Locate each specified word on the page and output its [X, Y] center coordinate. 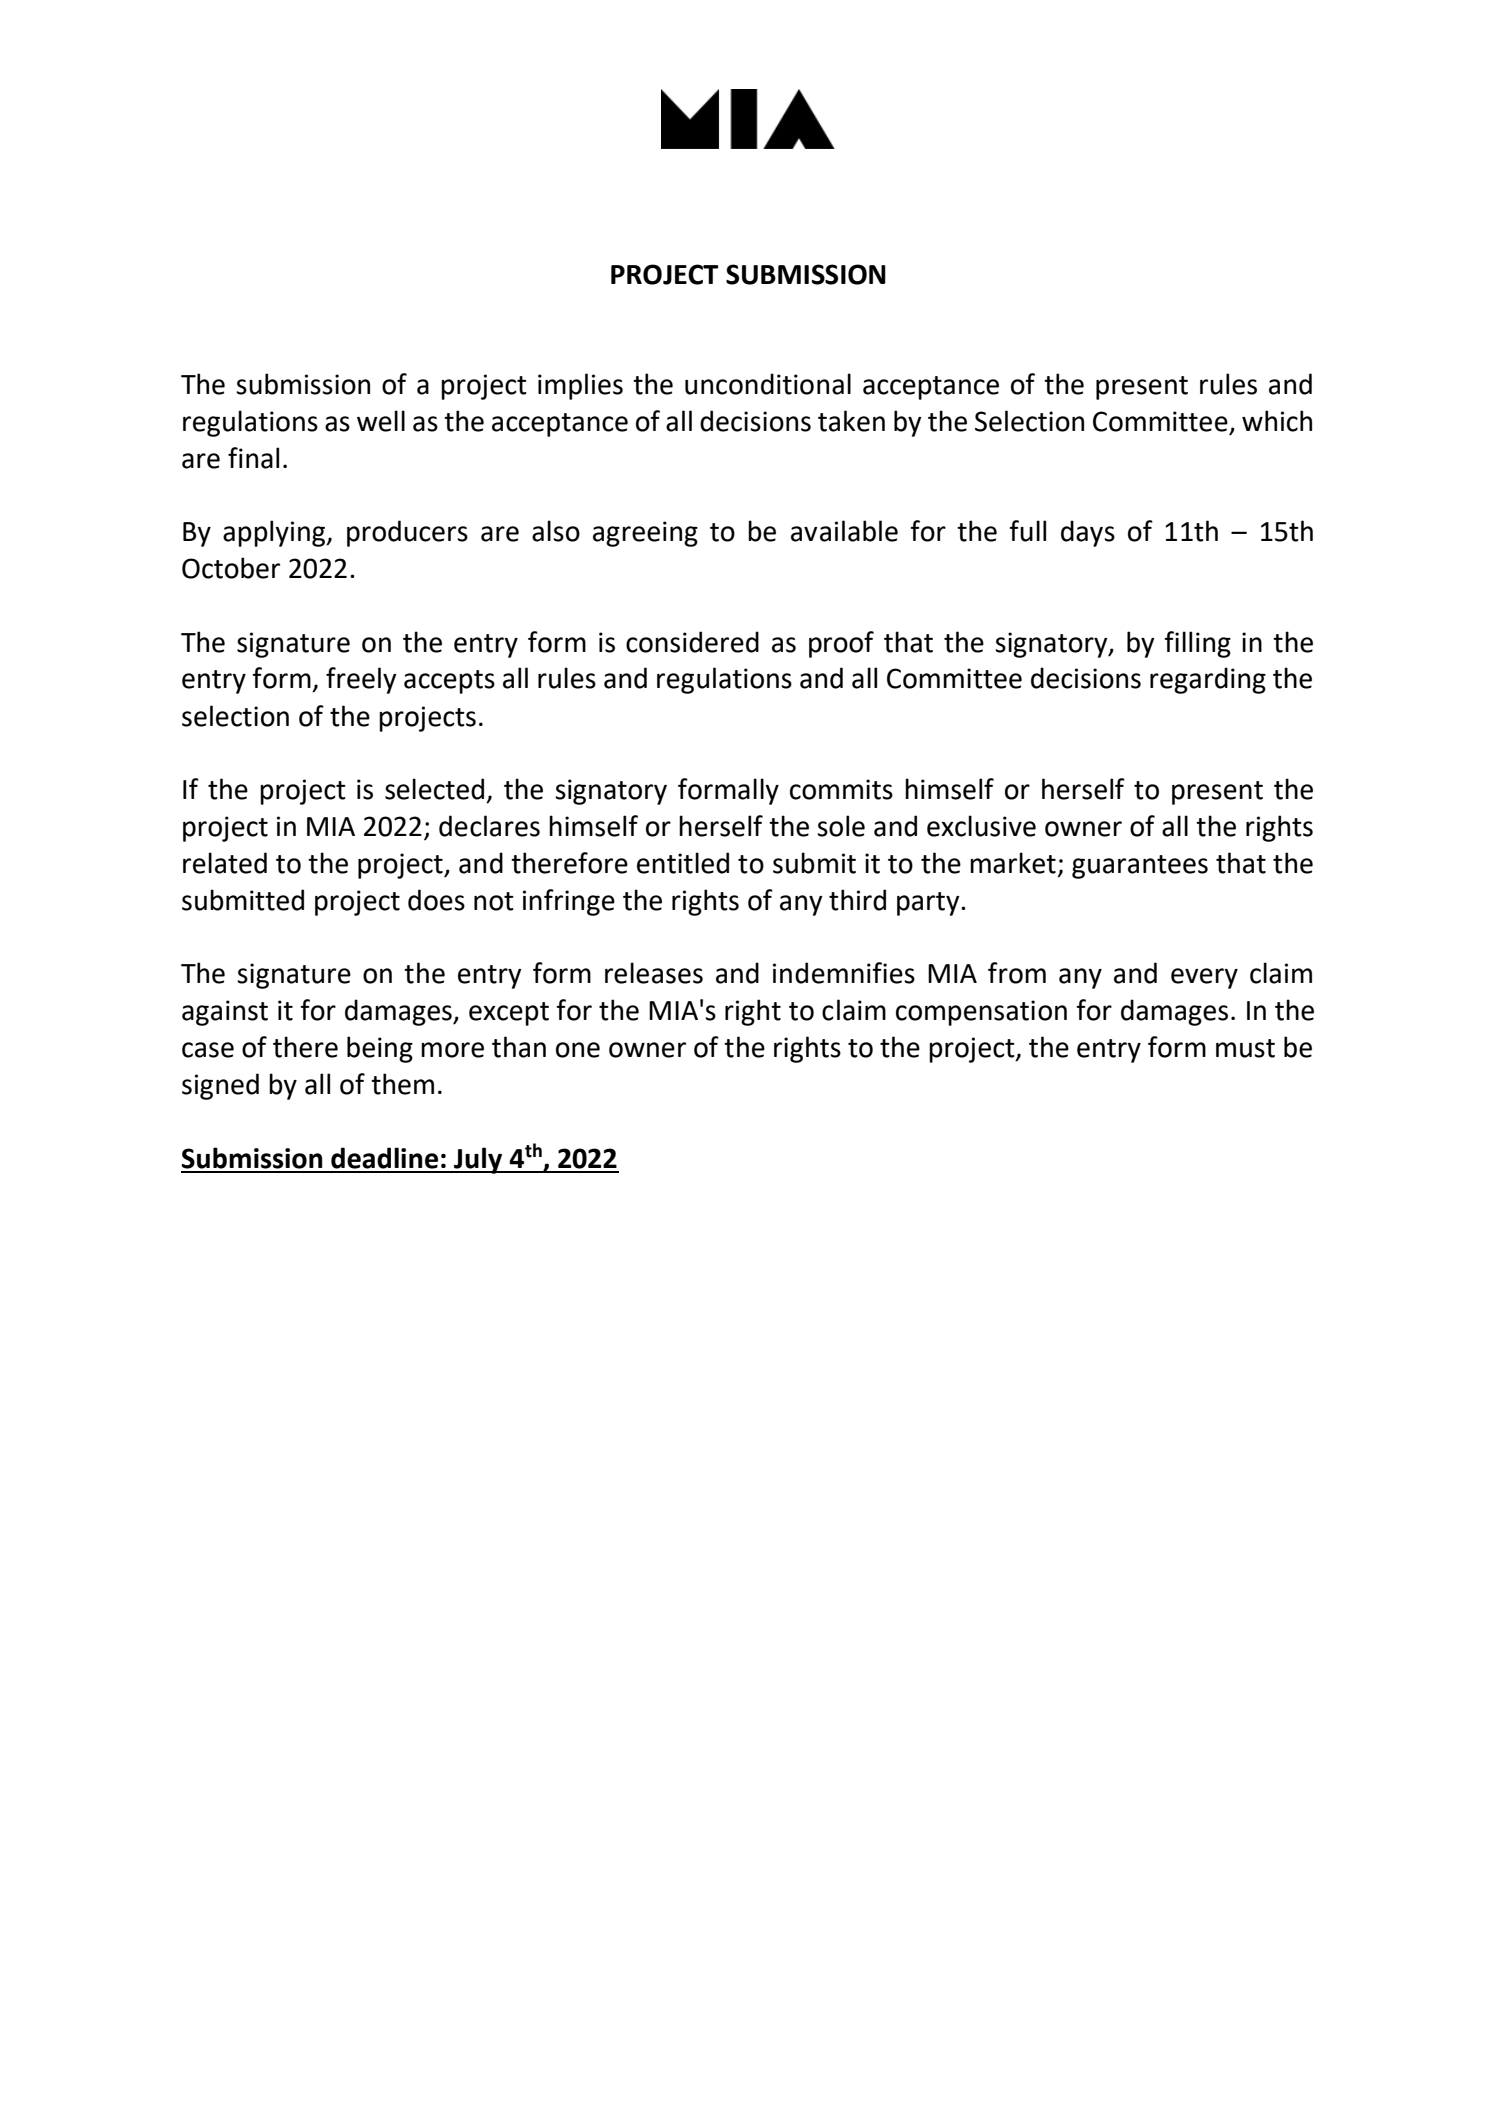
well [381, 421]
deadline [384, 1158]
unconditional [768, 384]
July [478, 1160]
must [1245, 1048]
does [436, 900]
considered [692, 642]
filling [1197, 644]
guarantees [1140, 867]
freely [361, 680]
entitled [683, 863]
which [1277, 421]
